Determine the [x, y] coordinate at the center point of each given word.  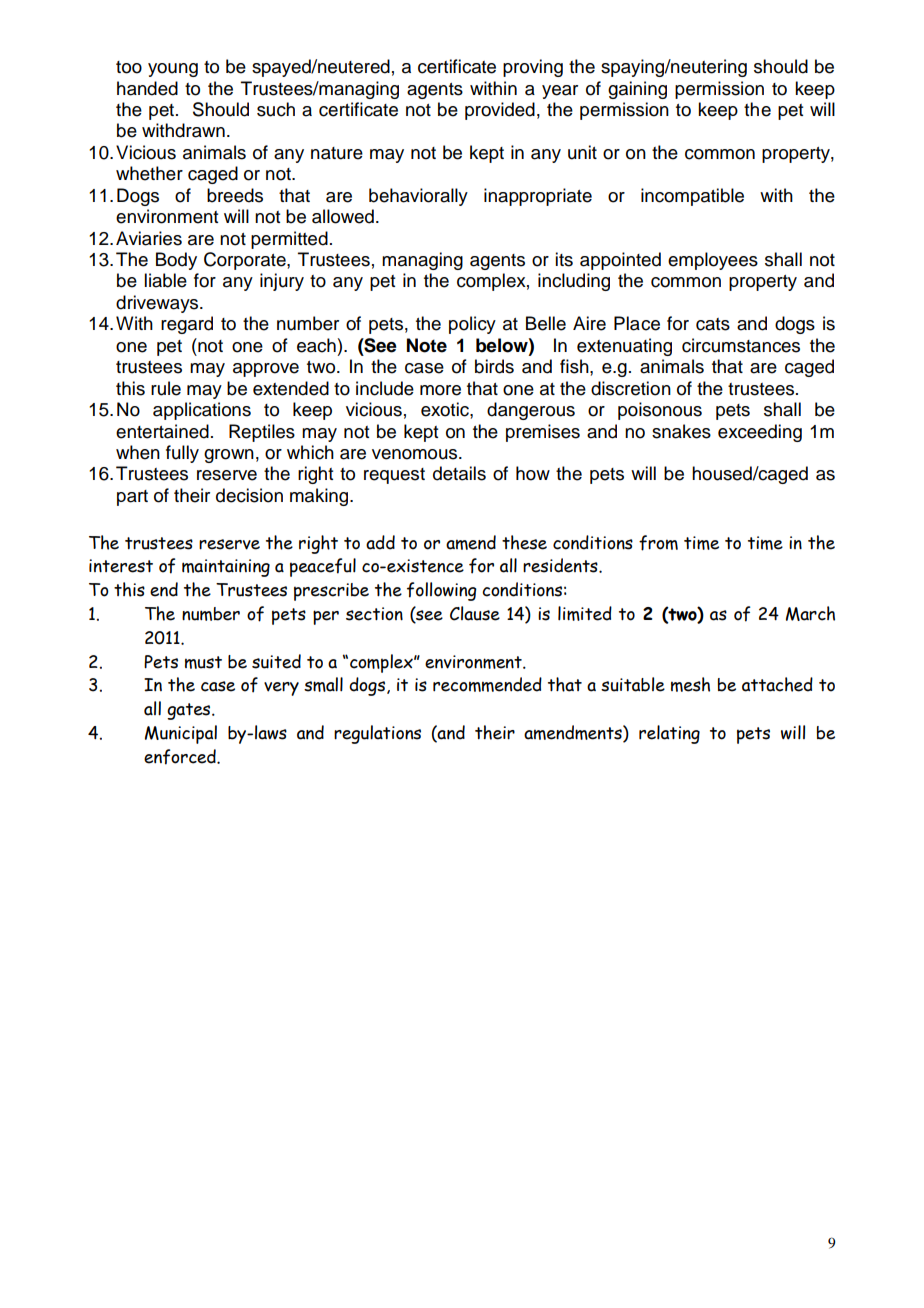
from [658, 543]
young [173, 70]
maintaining [226, 568]
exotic [446, 409]
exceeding [760, 433]
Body [176, 261]
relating [669, 734]
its [564, 259]
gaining [637, 90]
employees [713, 261]
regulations [377, 734]
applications [202, 411]
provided [500, 111]
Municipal [181, 734]
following [442, 591]
